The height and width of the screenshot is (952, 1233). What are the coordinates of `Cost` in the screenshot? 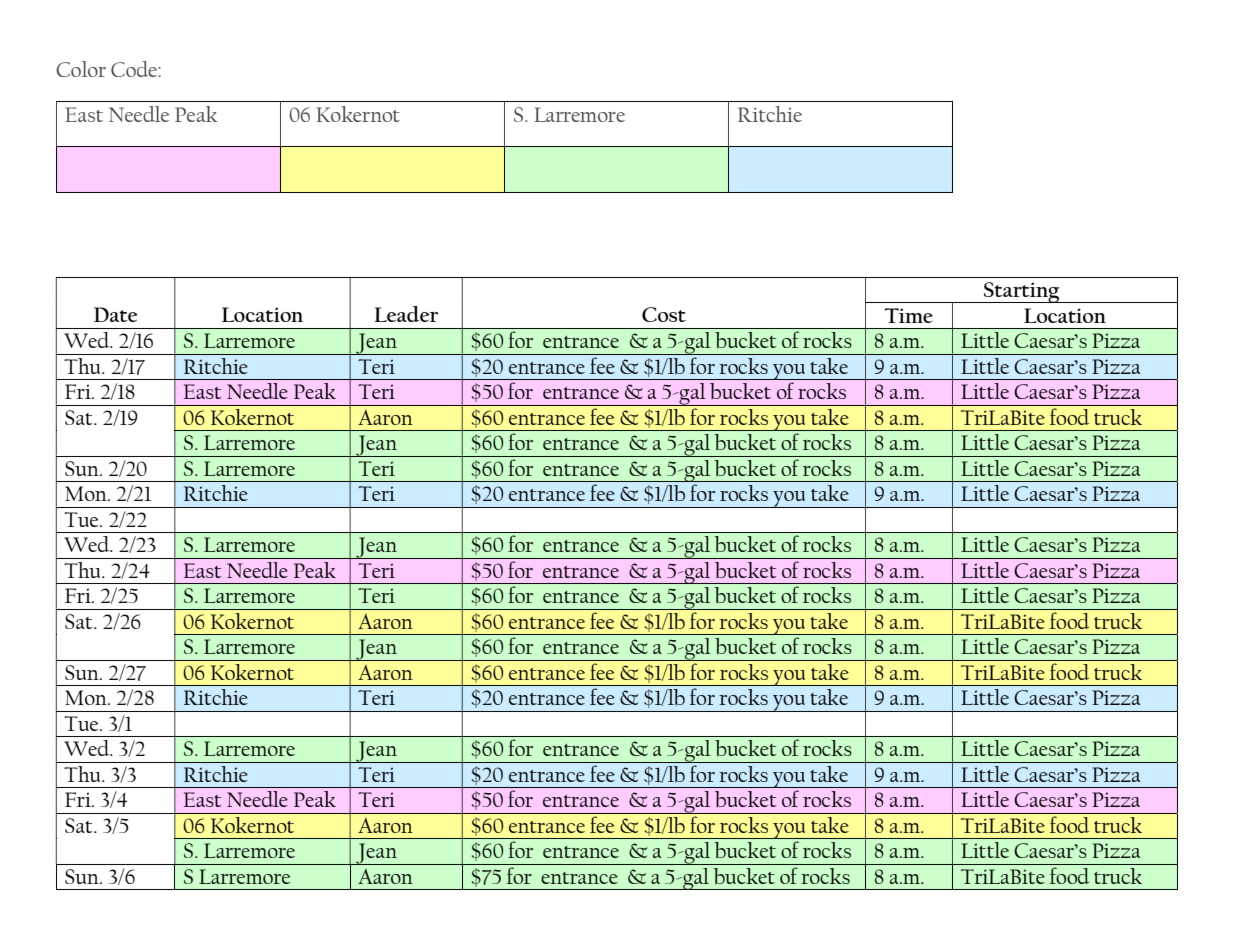 It's located at (664, 314).
